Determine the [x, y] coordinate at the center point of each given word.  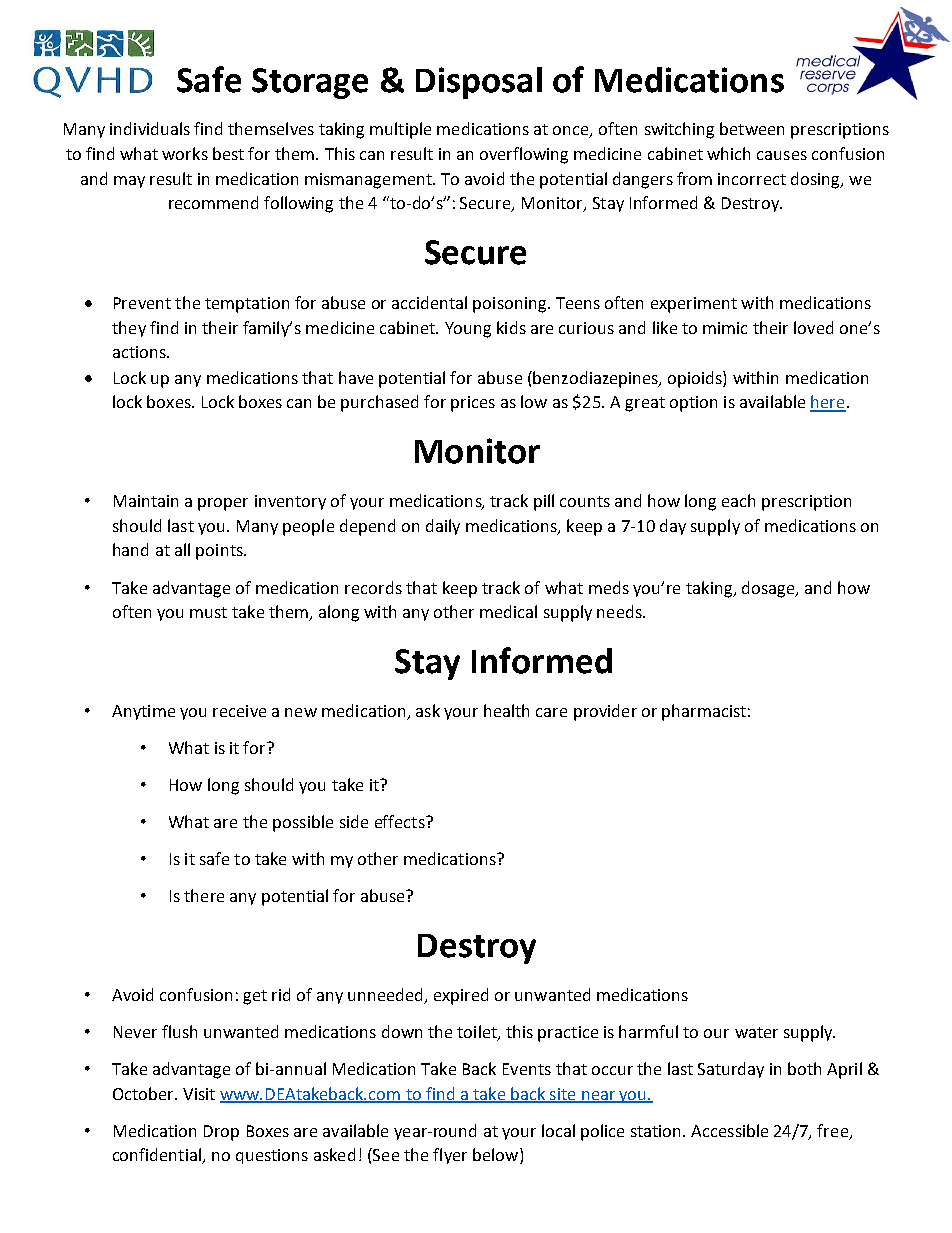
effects [401, 821]
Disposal [479, 83]
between [752, 128]
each [738, 500]
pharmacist [704, 712]
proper [223, 504]
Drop [221, 1133]
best [228, 153]
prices [473, 404]
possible [303, 823]
